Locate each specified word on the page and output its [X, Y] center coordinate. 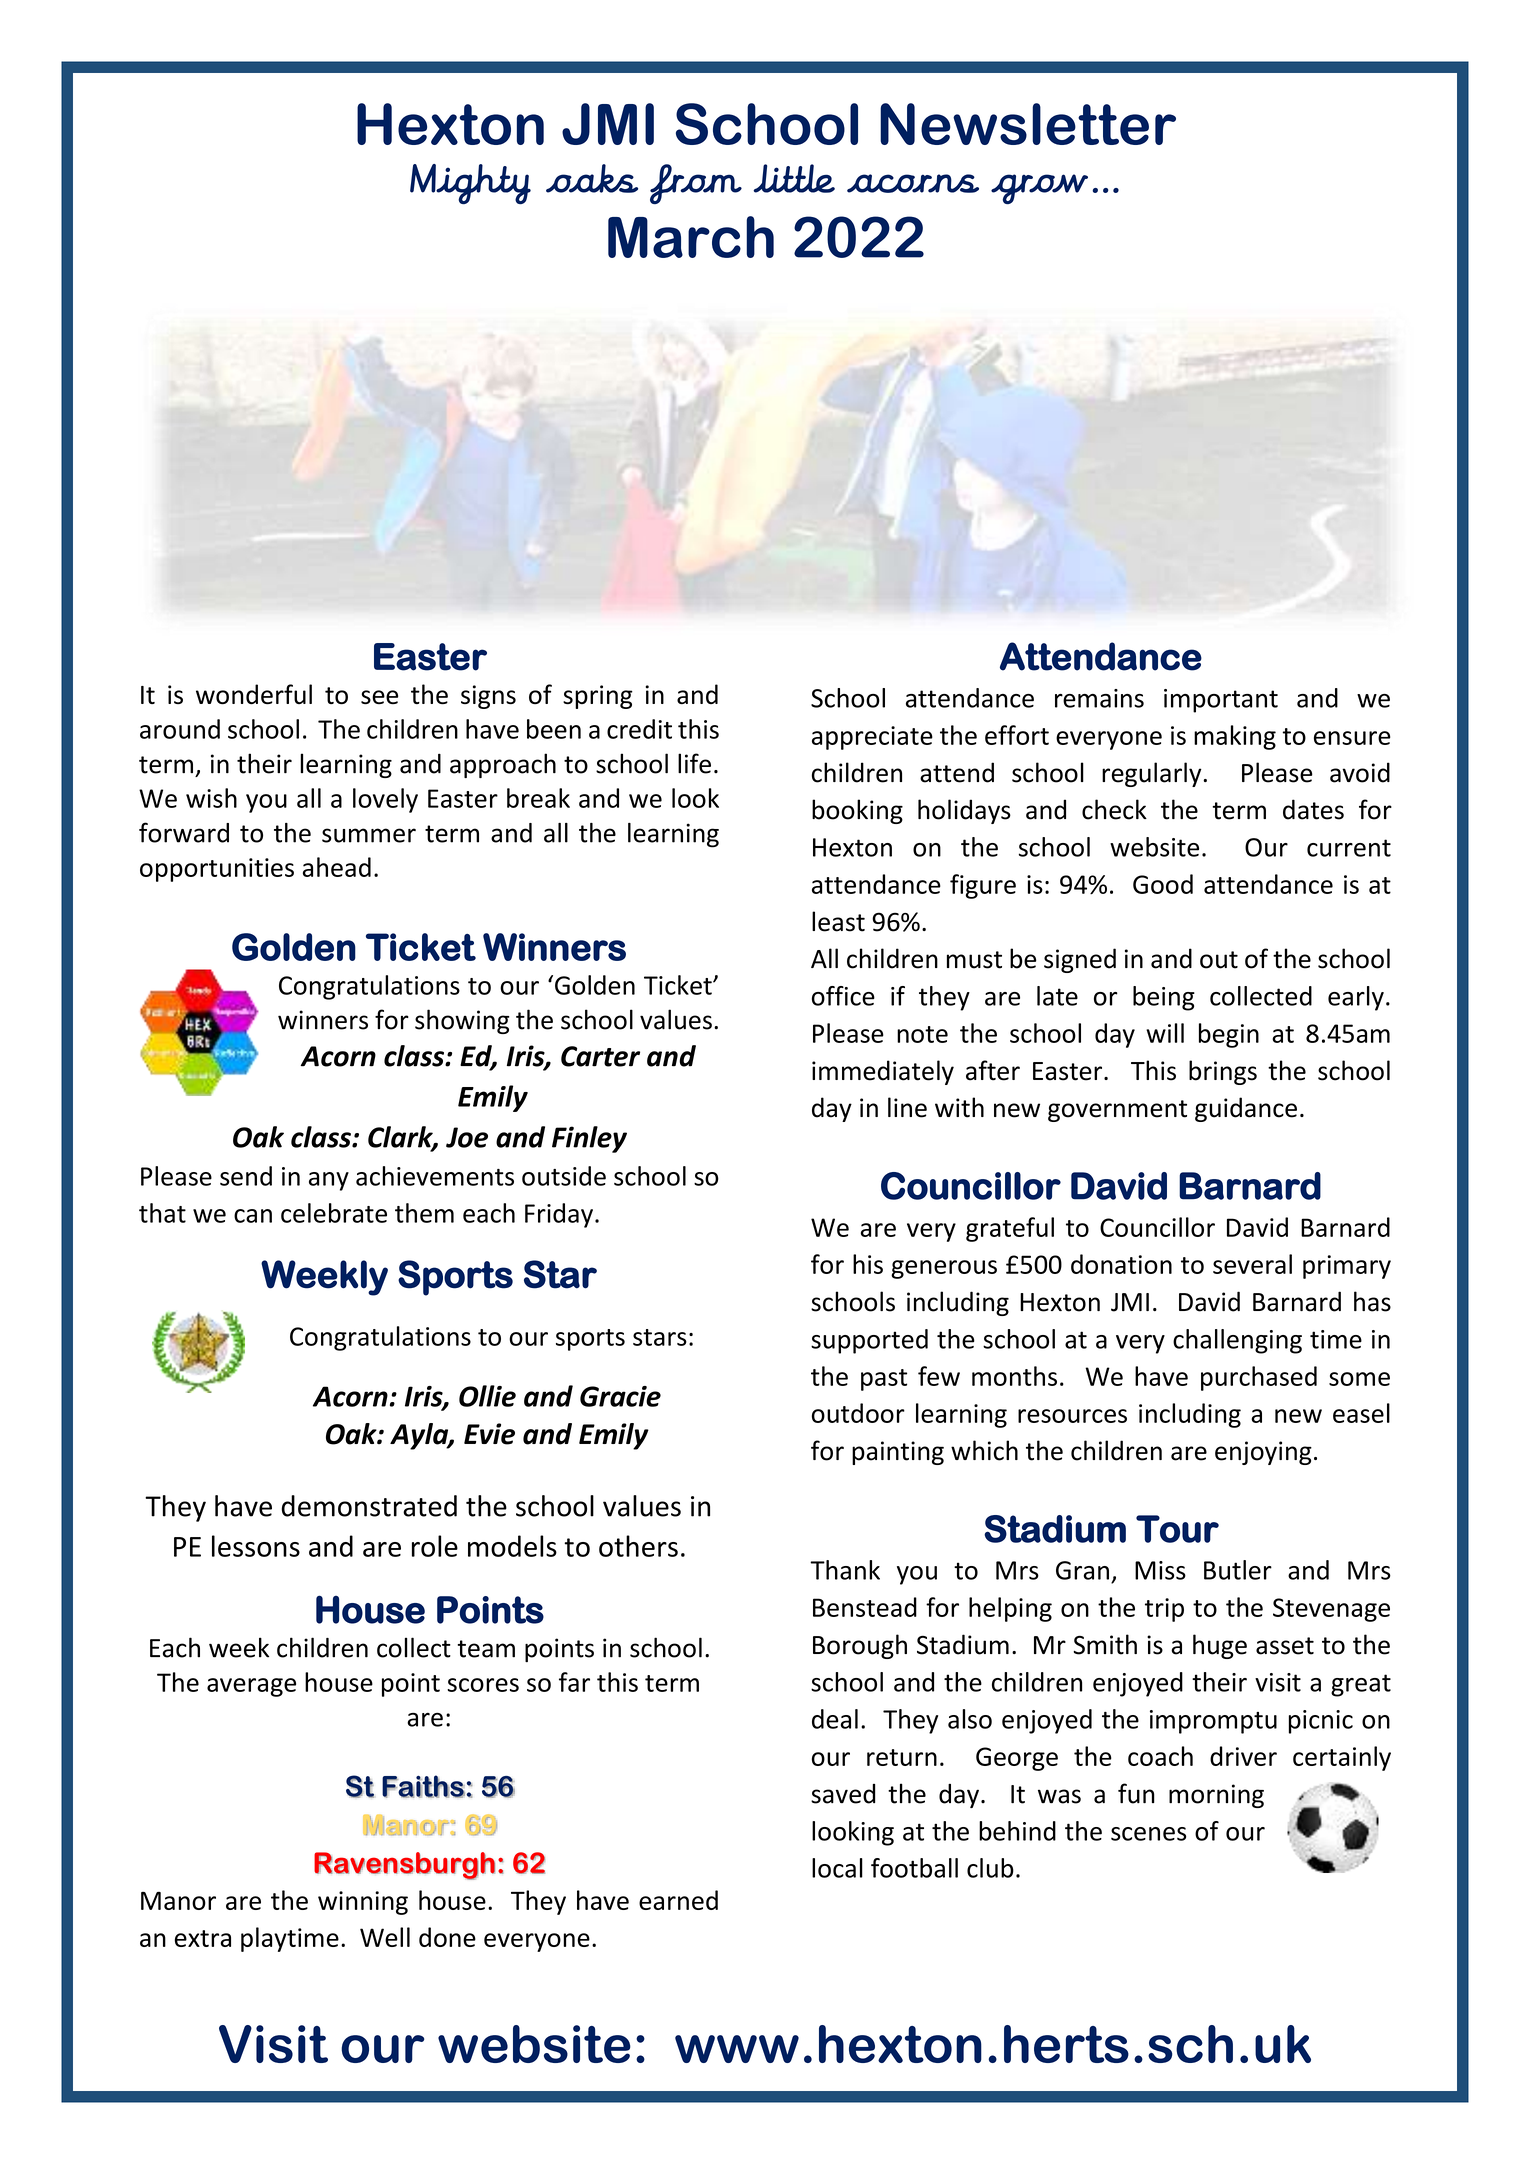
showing [462, 1021]
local [837, 1868]
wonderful [254, 694]
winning [363, 1903]
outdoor [858, 1413]
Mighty [470, 184]
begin [1229, 1035]
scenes [1148, 1834]
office [843, 996]
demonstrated [369, 1506]
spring [598, 697]
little [794, 178]
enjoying [1263, 1453]
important [1221, 701]
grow [1039, 189]
